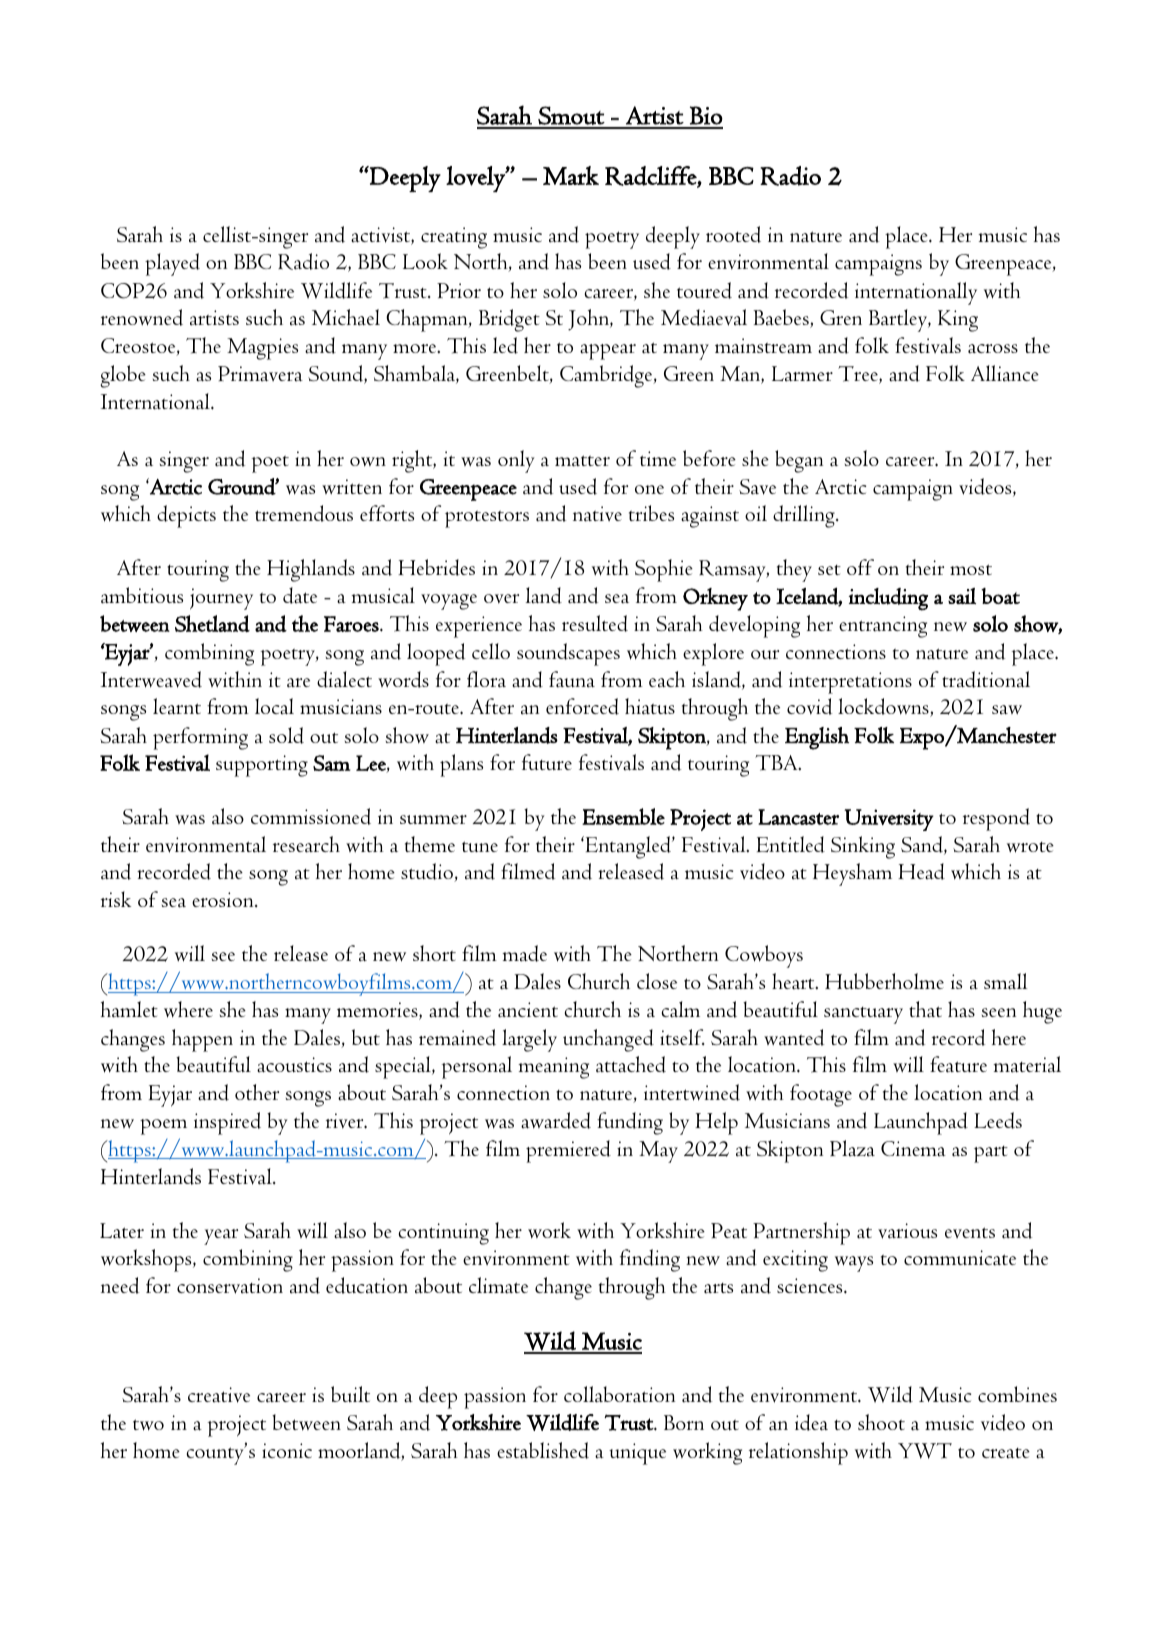 The width and height of the document is (1162, 1643). Describe the element at coordinates (202, 1040) in the document. I see `happen` at that location.
